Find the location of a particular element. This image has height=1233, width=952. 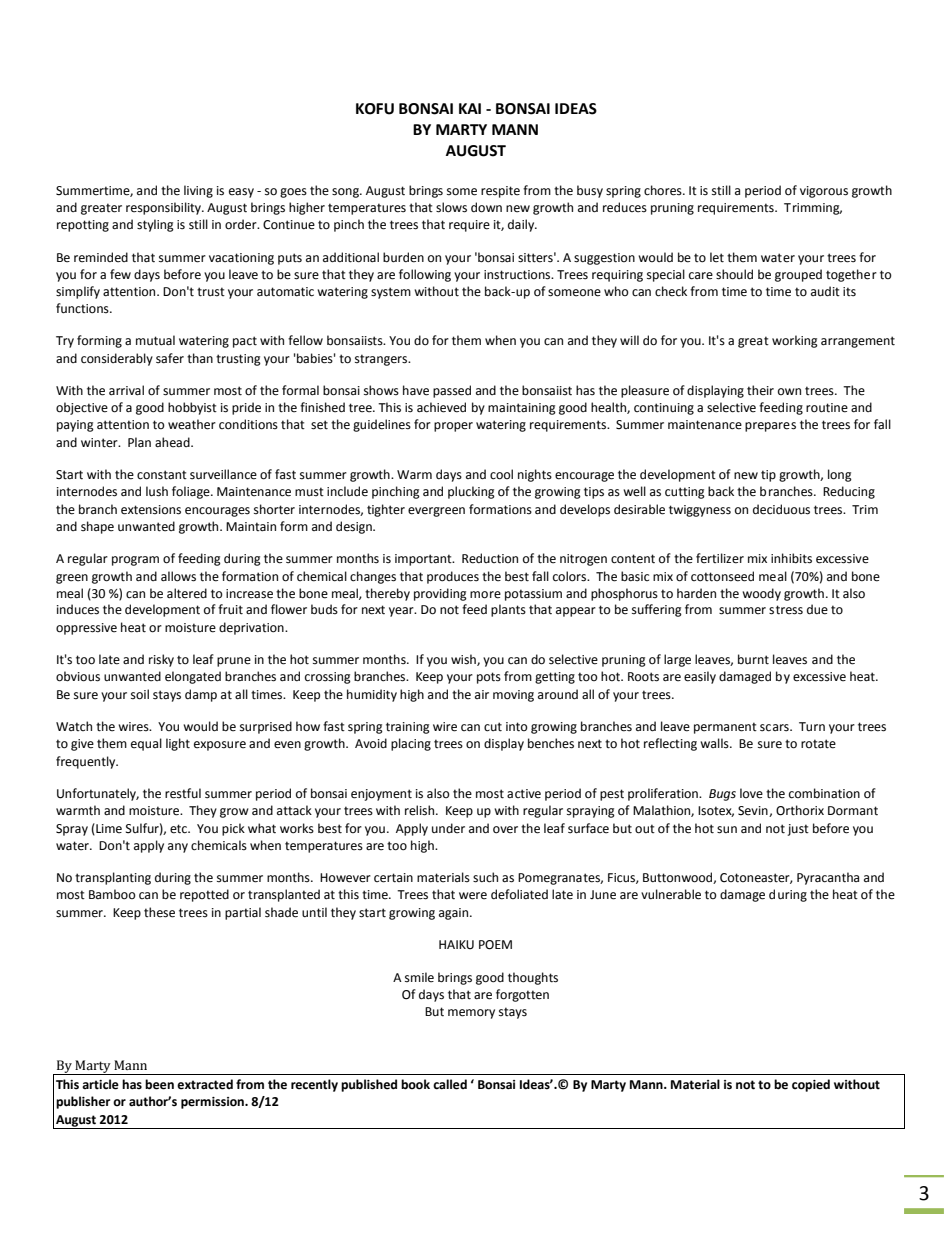

been is located at coordinates (159, 1084).
